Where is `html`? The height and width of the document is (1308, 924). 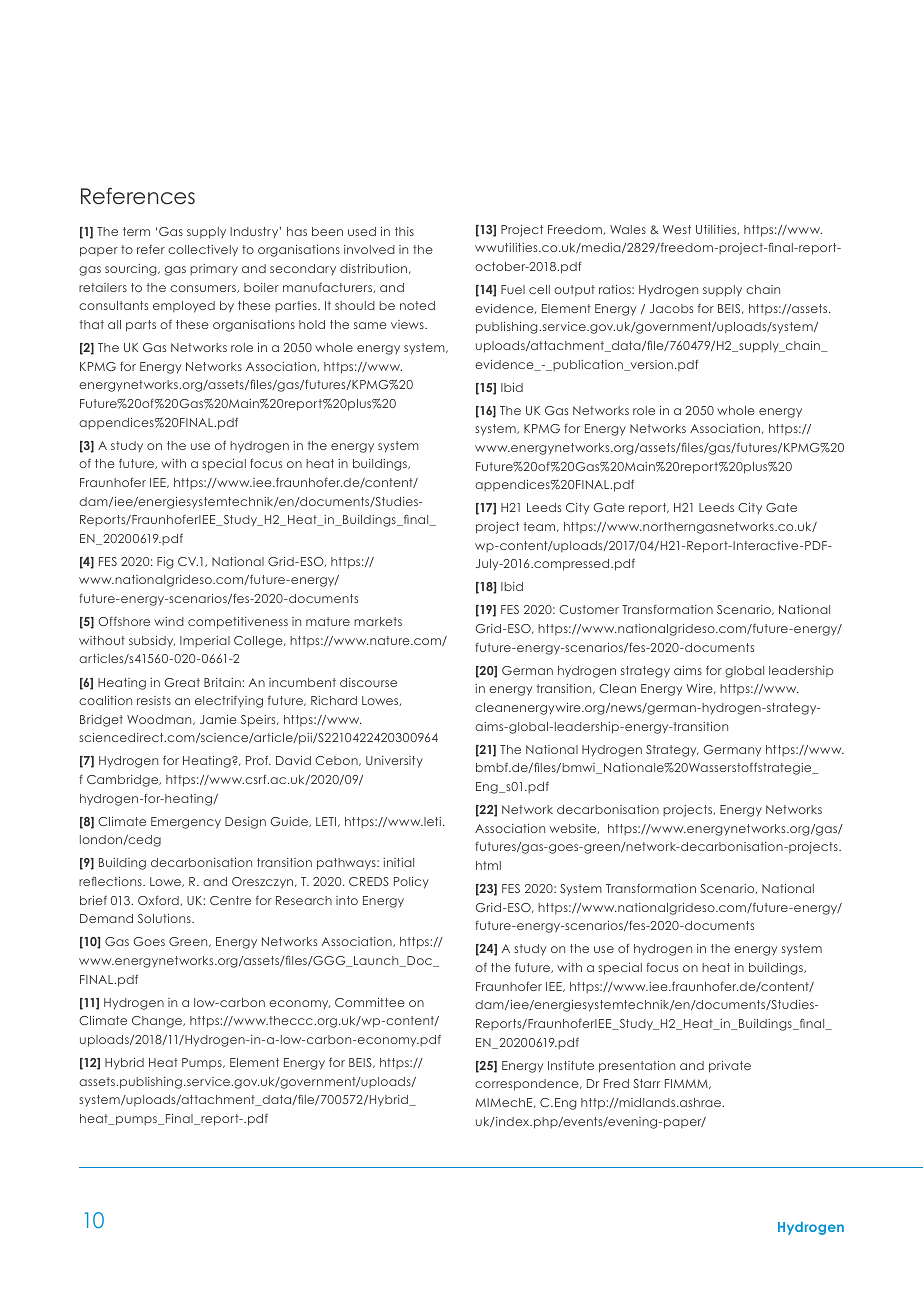
html is located at coordinates (488, 865).
